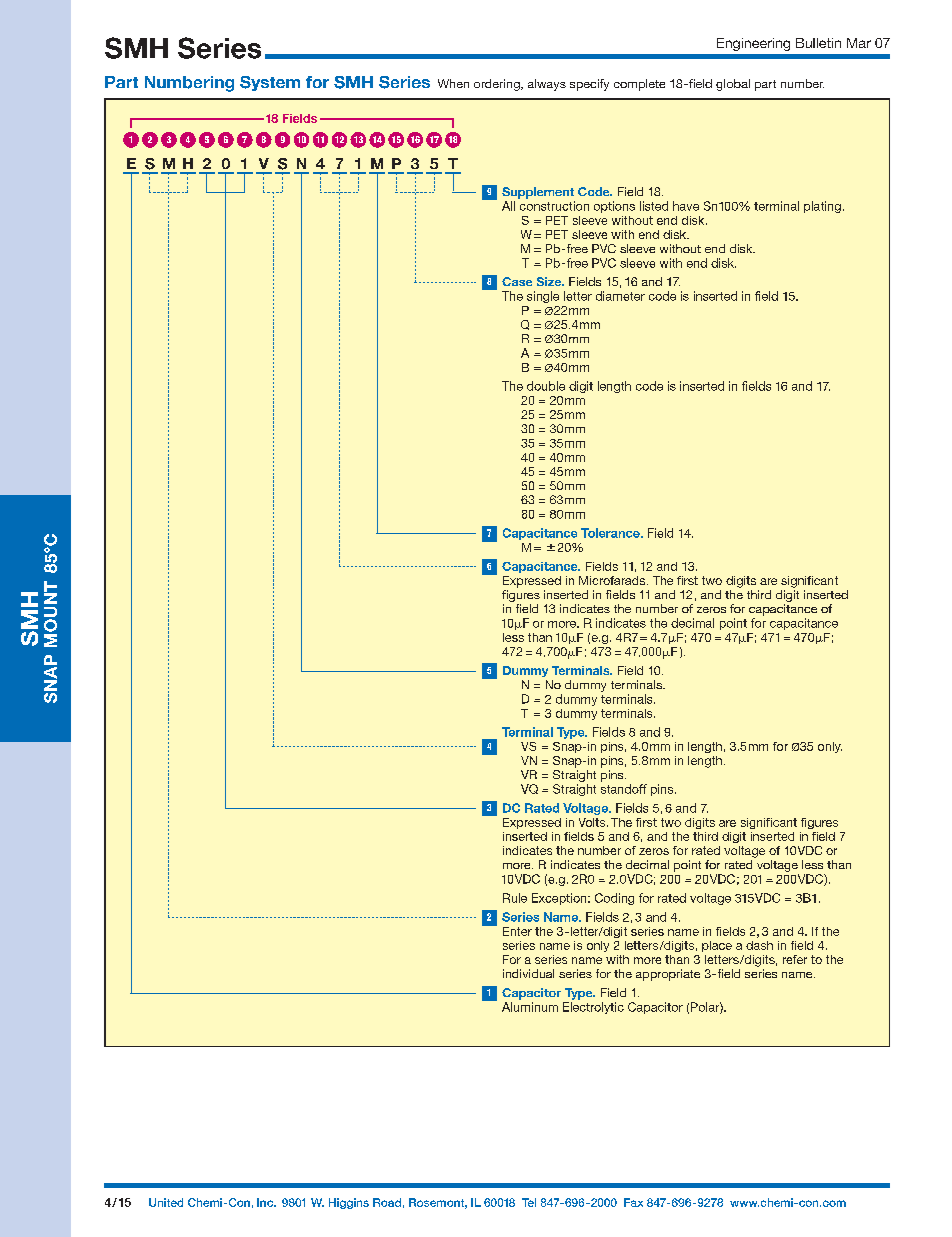  Describe the element at coordinates (733, 85) in the screenshot. I see `global` at that location.
